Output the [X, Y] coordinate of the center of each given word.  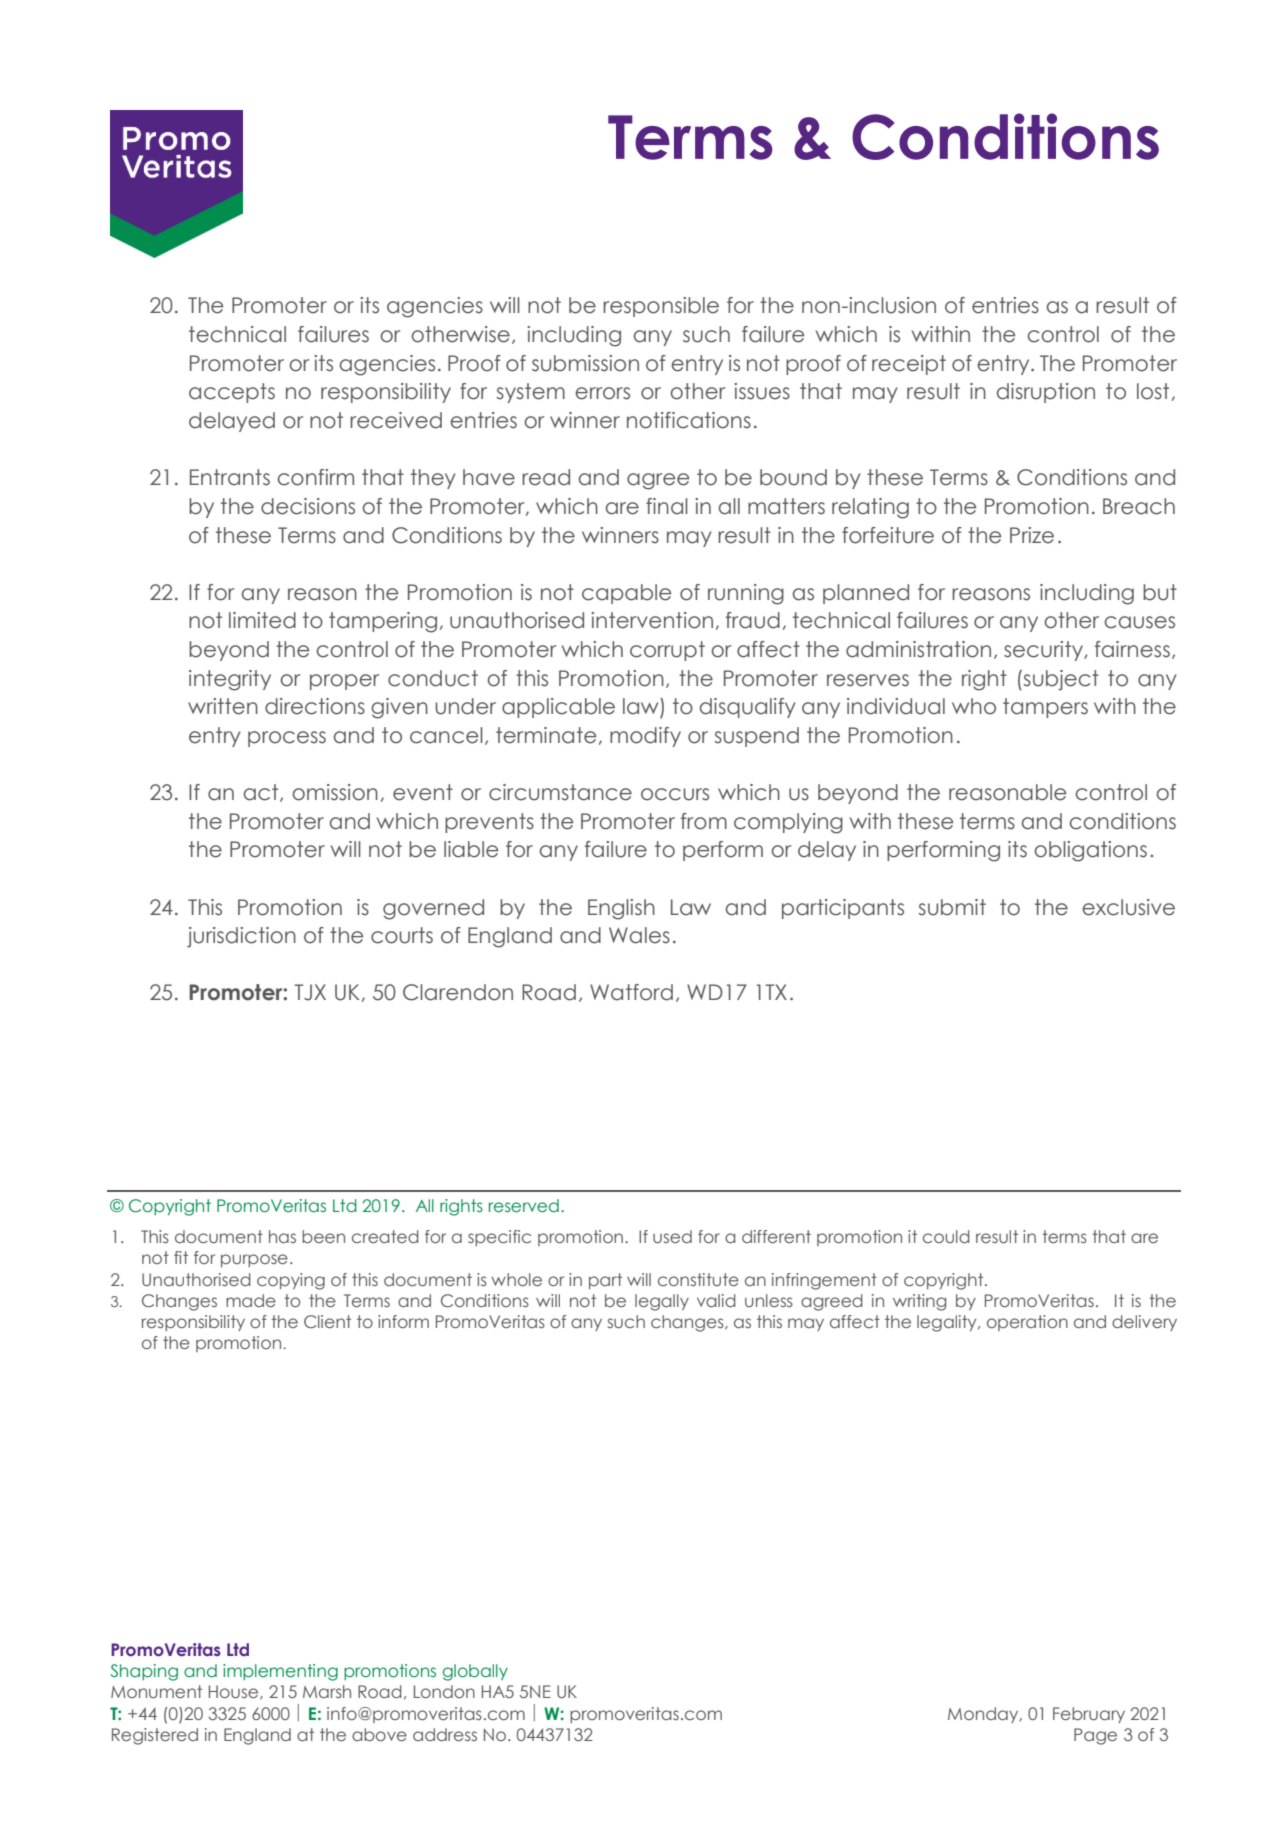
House [235, 1692]
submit [952, 907]
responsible [661, 307]
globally [475, 1672]
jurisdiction [241, 937]
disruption [1046, 393]
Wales [639, 935]
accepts [232, 393]
